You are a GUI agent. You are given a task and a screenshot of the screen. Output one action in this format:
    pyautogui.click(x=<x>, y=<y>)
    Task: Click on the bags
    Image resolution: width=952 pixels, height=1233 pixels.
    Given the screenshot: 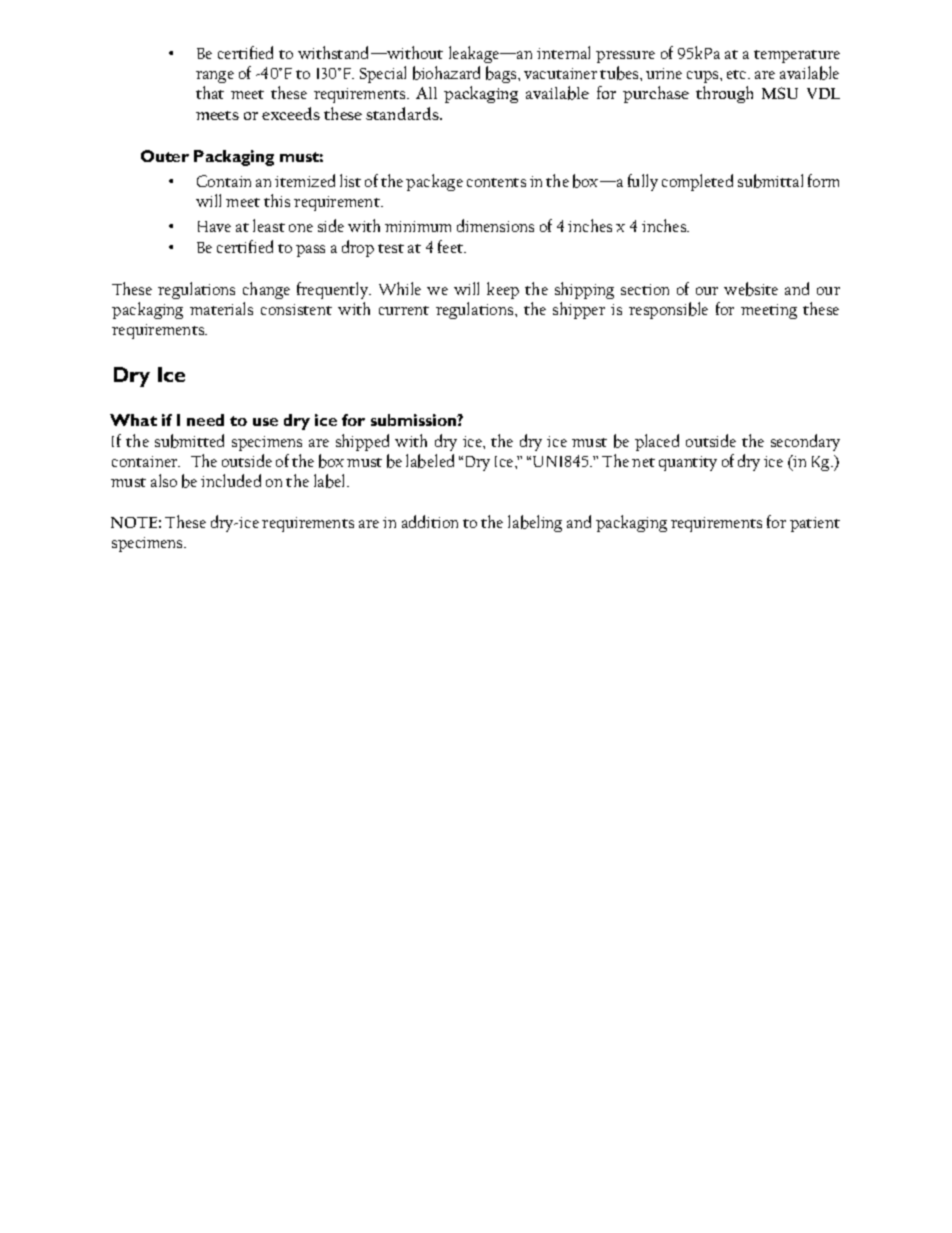 What is the action you would take?
    pyautogui.click(x=502, y=74)
